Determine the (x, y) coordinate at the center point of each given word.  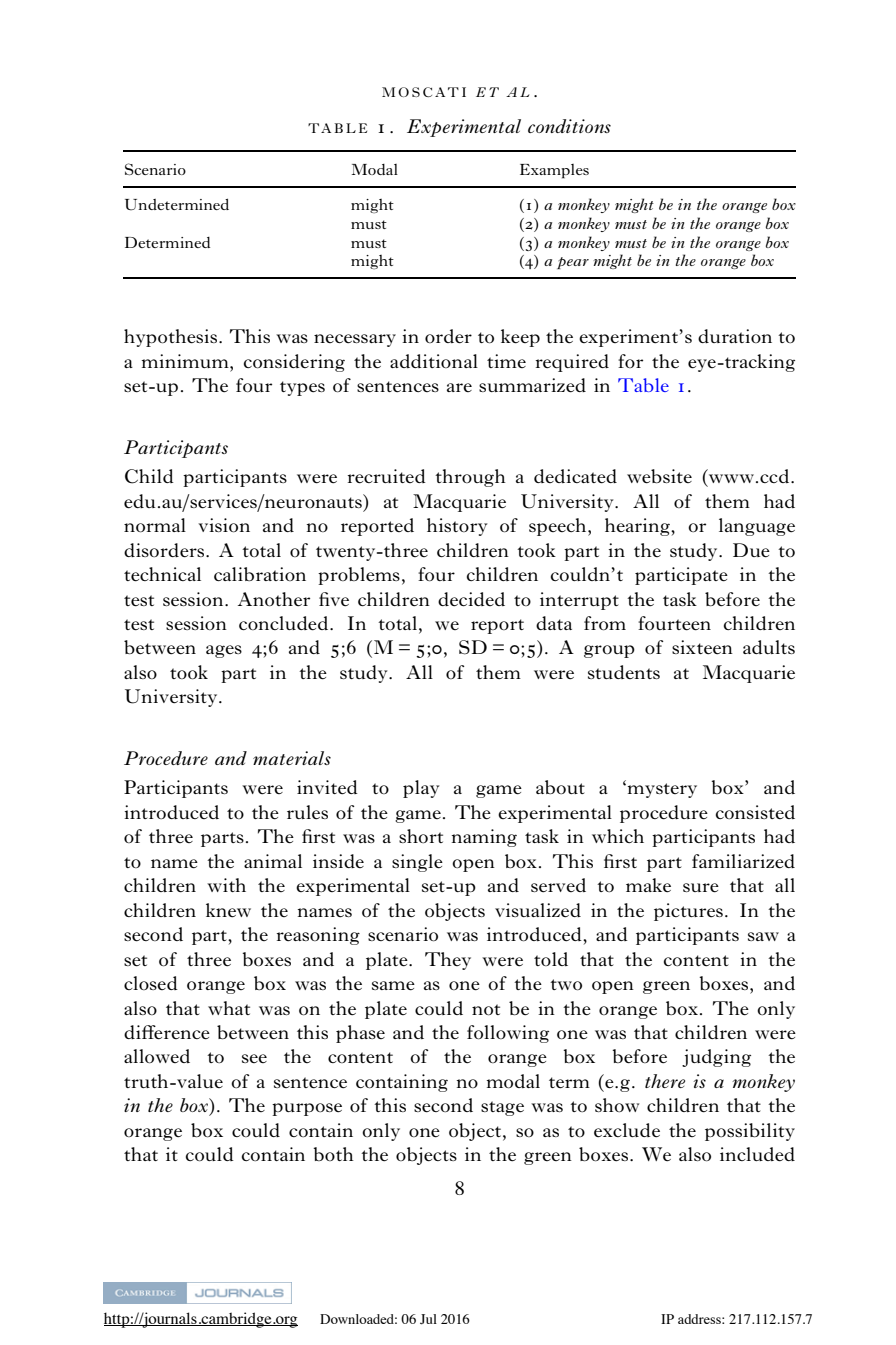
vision (224, 525)
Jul (428, 1319)
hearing (638, 527)
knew (228, 910)
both (333, 1154)
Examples (554, 171)
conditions (569, 126)
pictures (688, 912)
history (457, 527)
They (448, 961)
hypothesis (172, 338)
